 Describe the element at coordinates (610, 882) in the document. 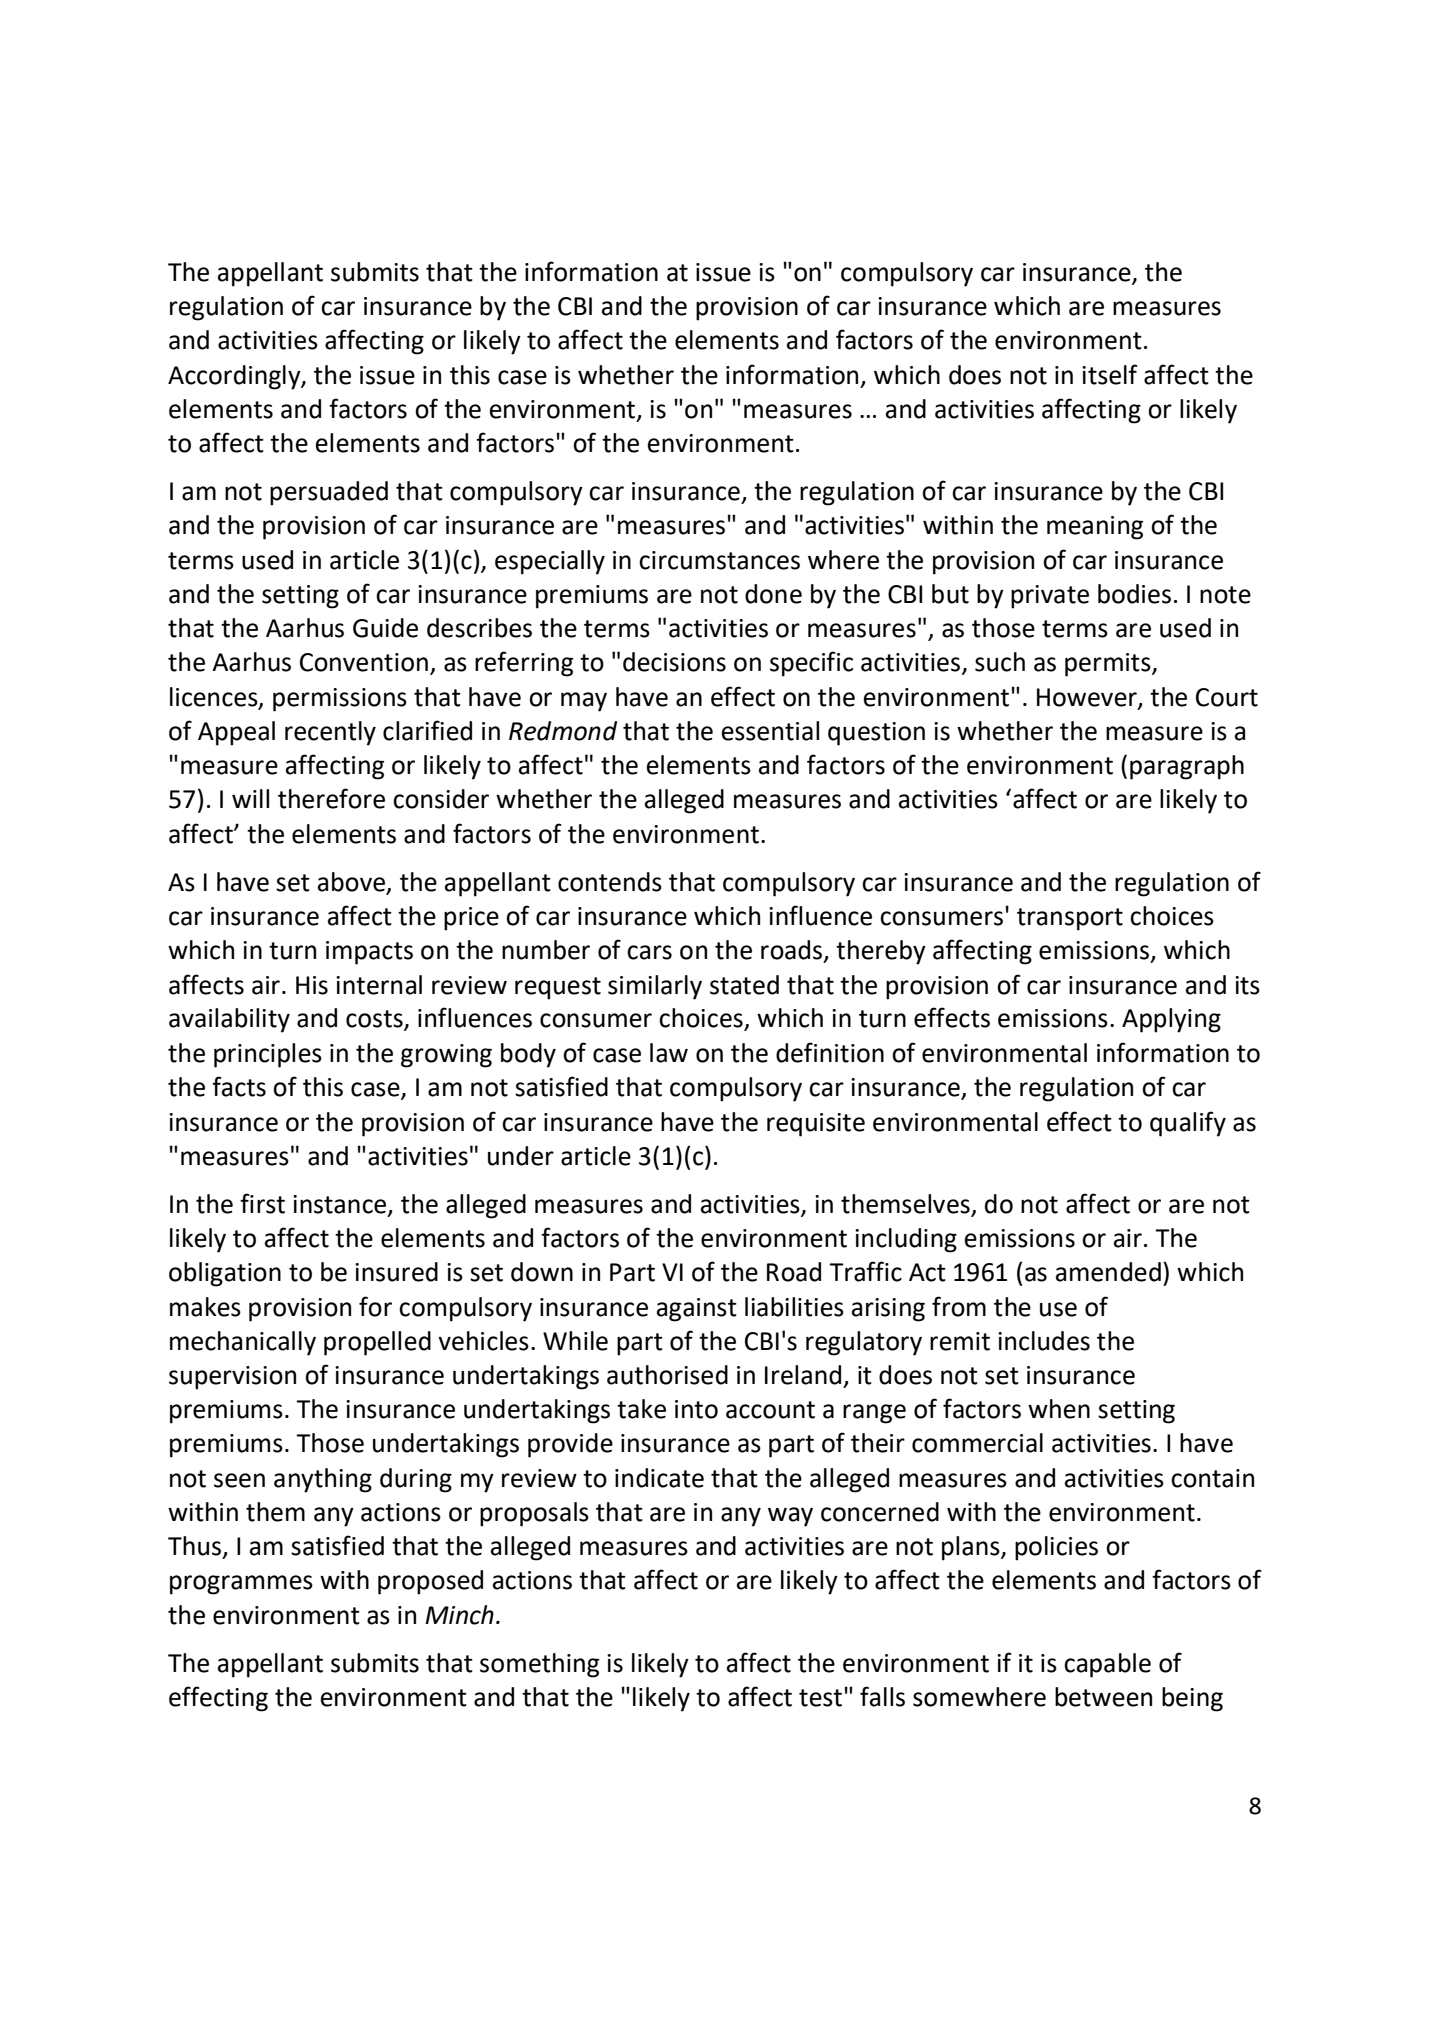

I see `contends` at that location.
